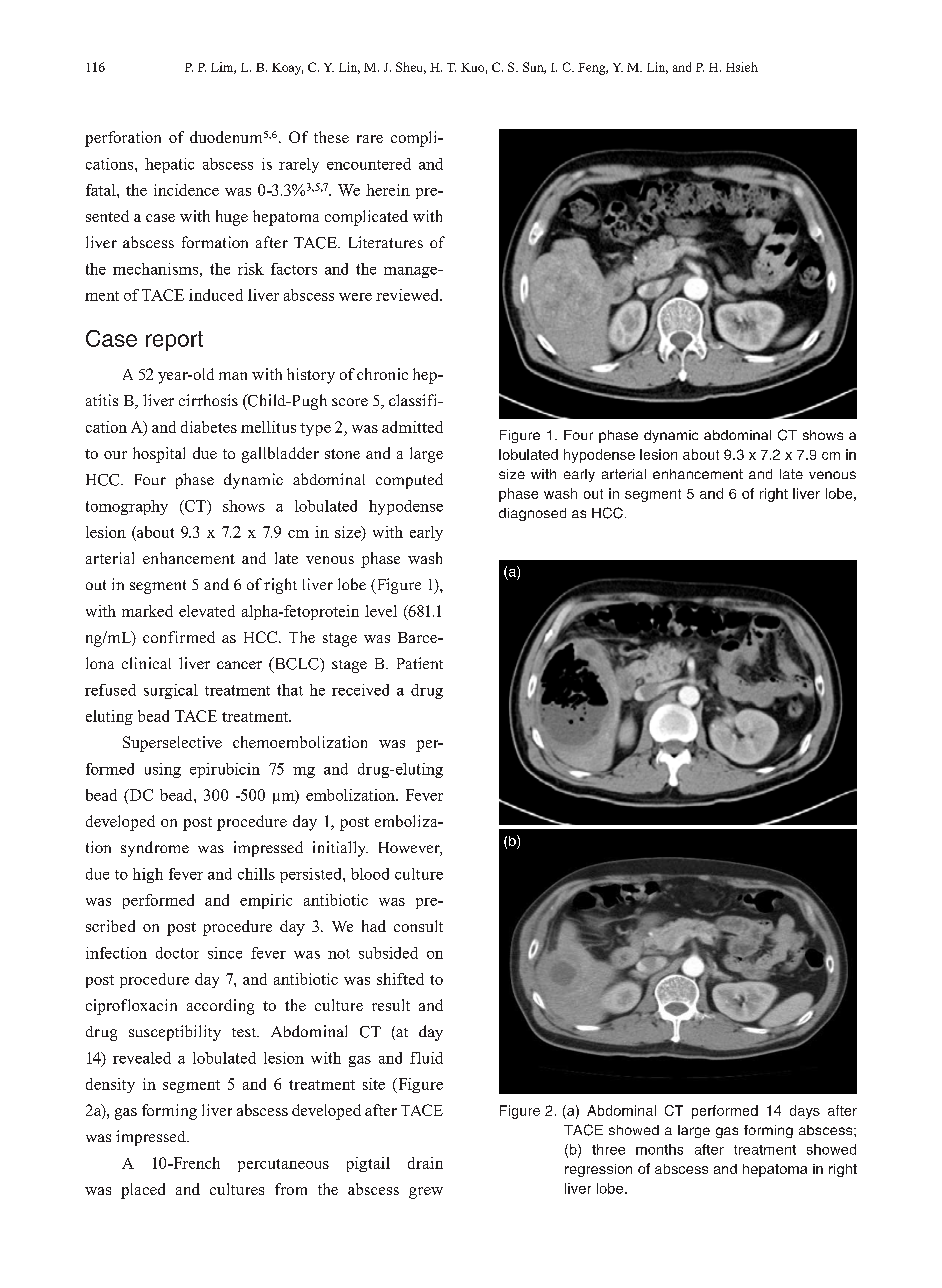 The image size is (942, 1288). I want to click on months, so click(659, 1149).
